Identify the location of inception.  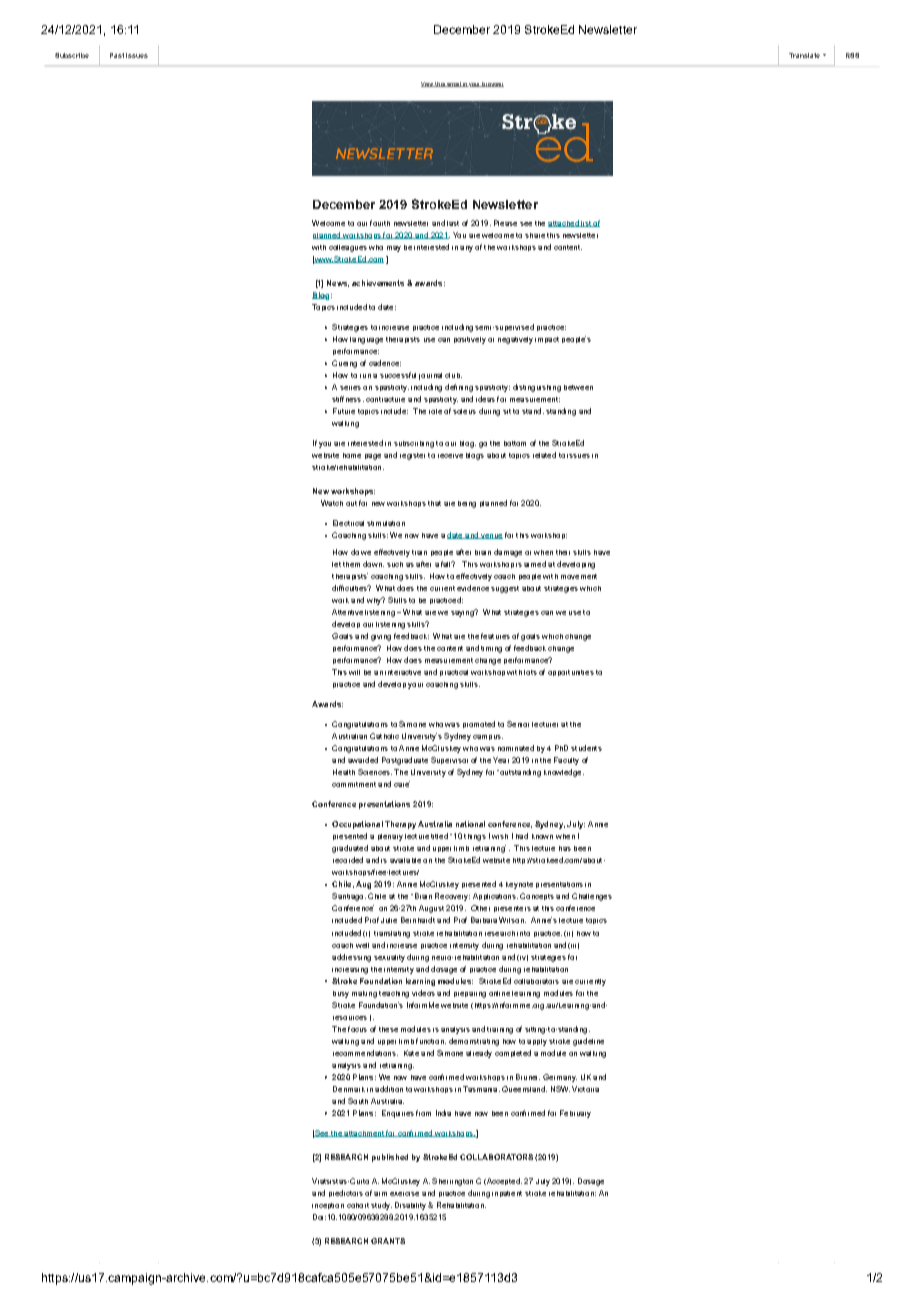
(328, 1206).
